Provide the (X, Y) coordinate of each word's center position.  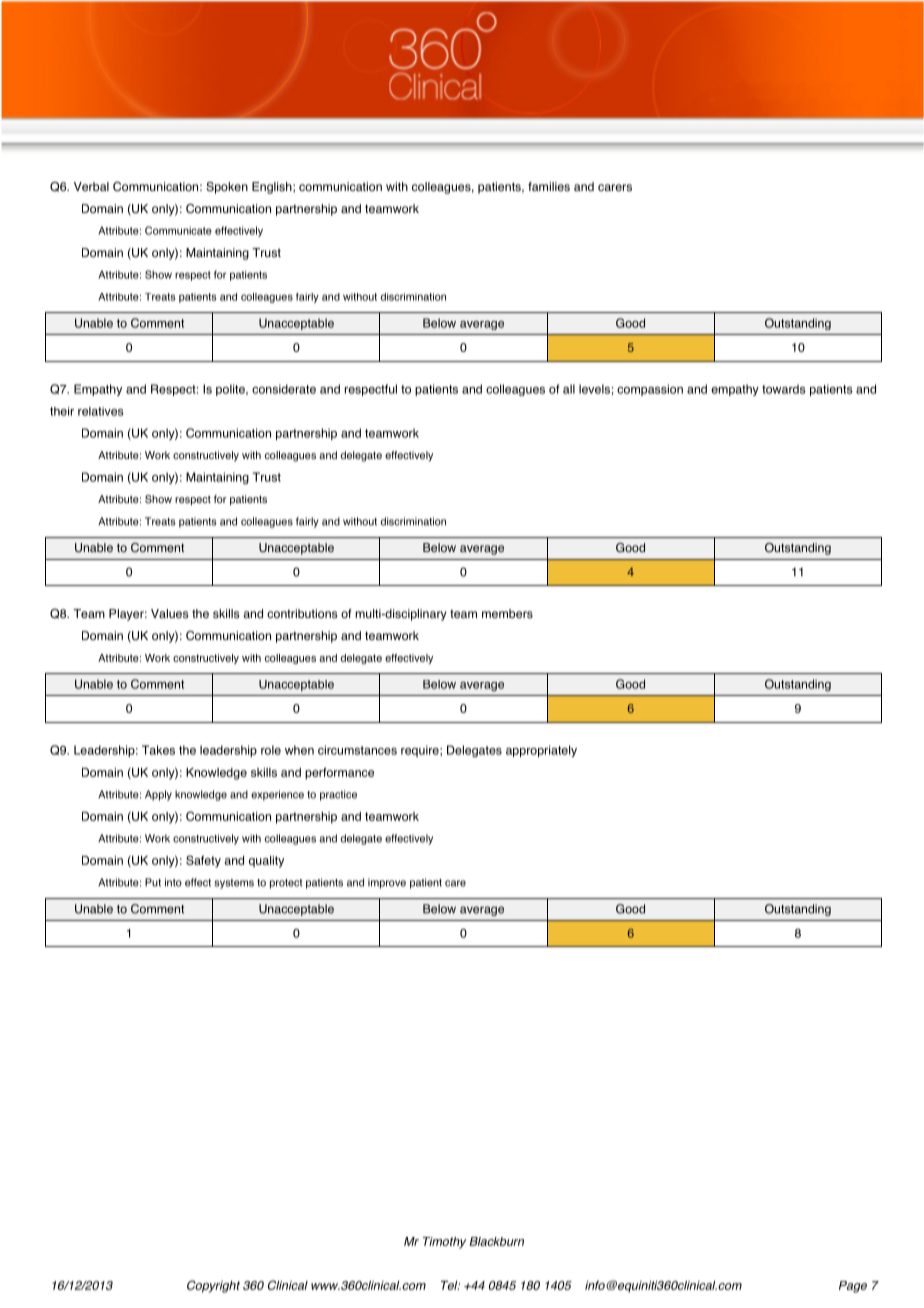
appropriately (541, 751)
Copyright (213, 1286)
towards (784, 389)
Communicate (178, 230)
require (421, 751)
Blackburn (497, 1241)
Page (853, 1287)
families (549, 187)
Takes (158, 750)
